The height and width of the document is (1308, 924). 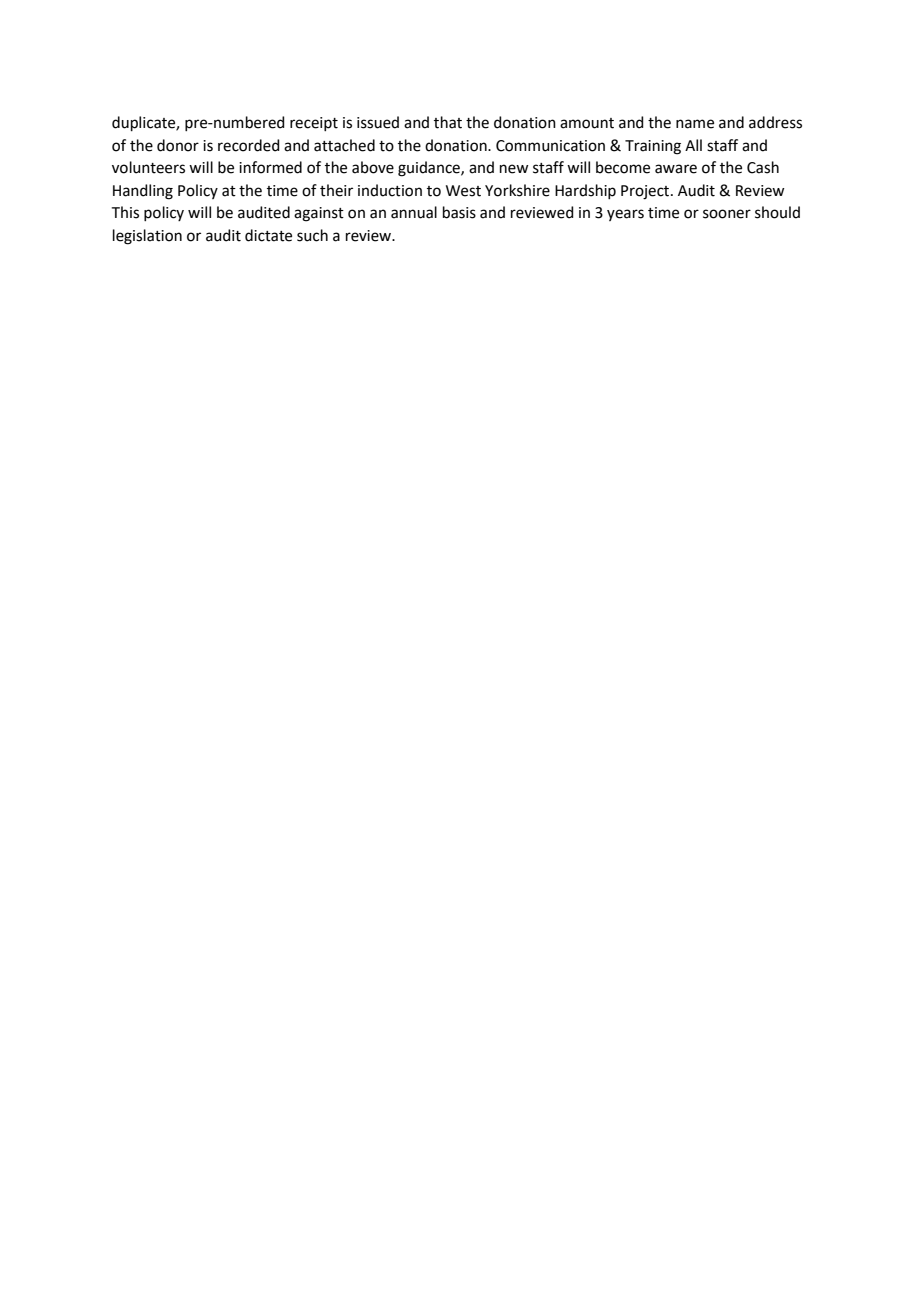 I want to click on name, so click(x=695, y=124).
